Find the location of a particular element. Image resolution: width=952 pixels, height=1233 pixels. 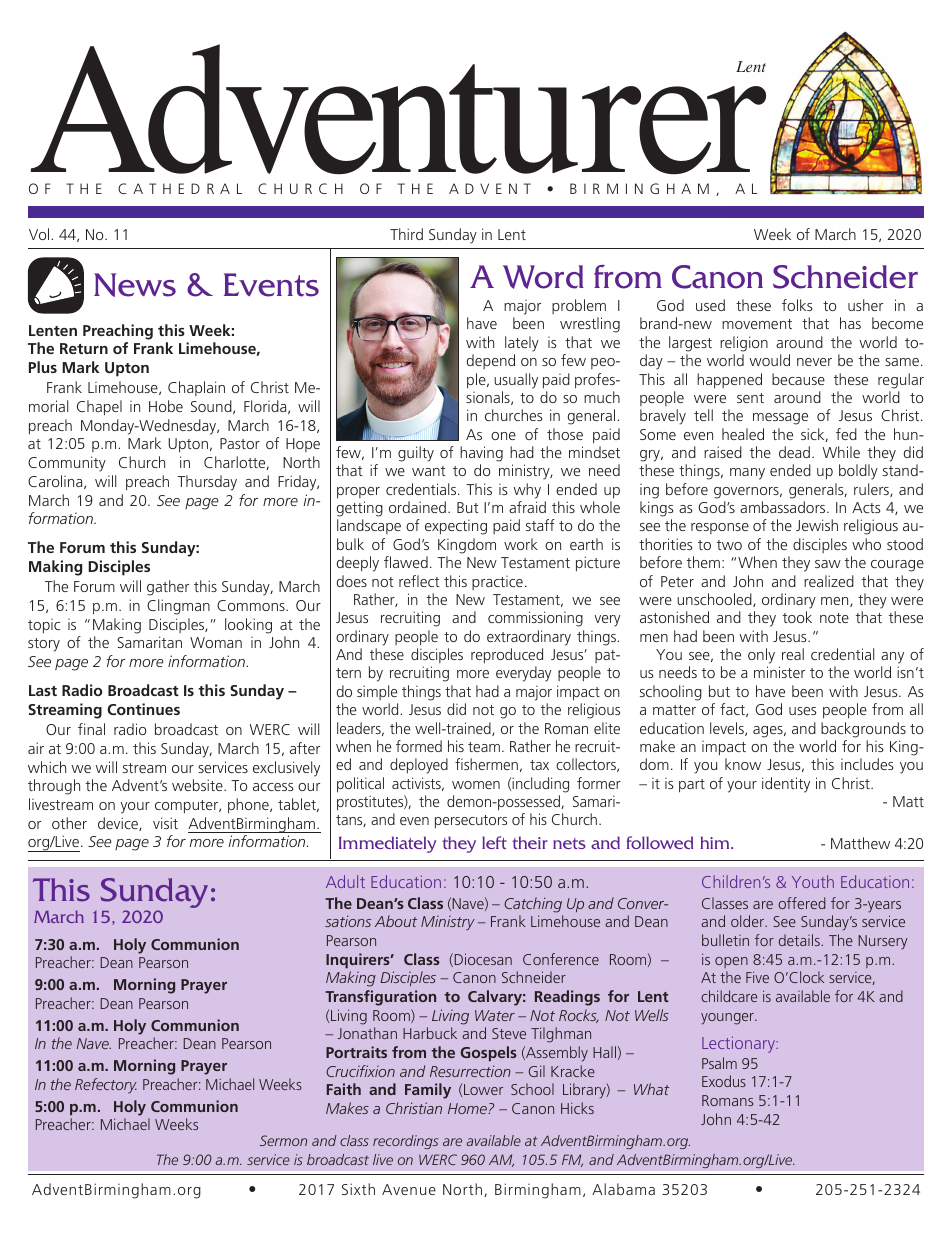

folks is located at coordinates (797, 305).
